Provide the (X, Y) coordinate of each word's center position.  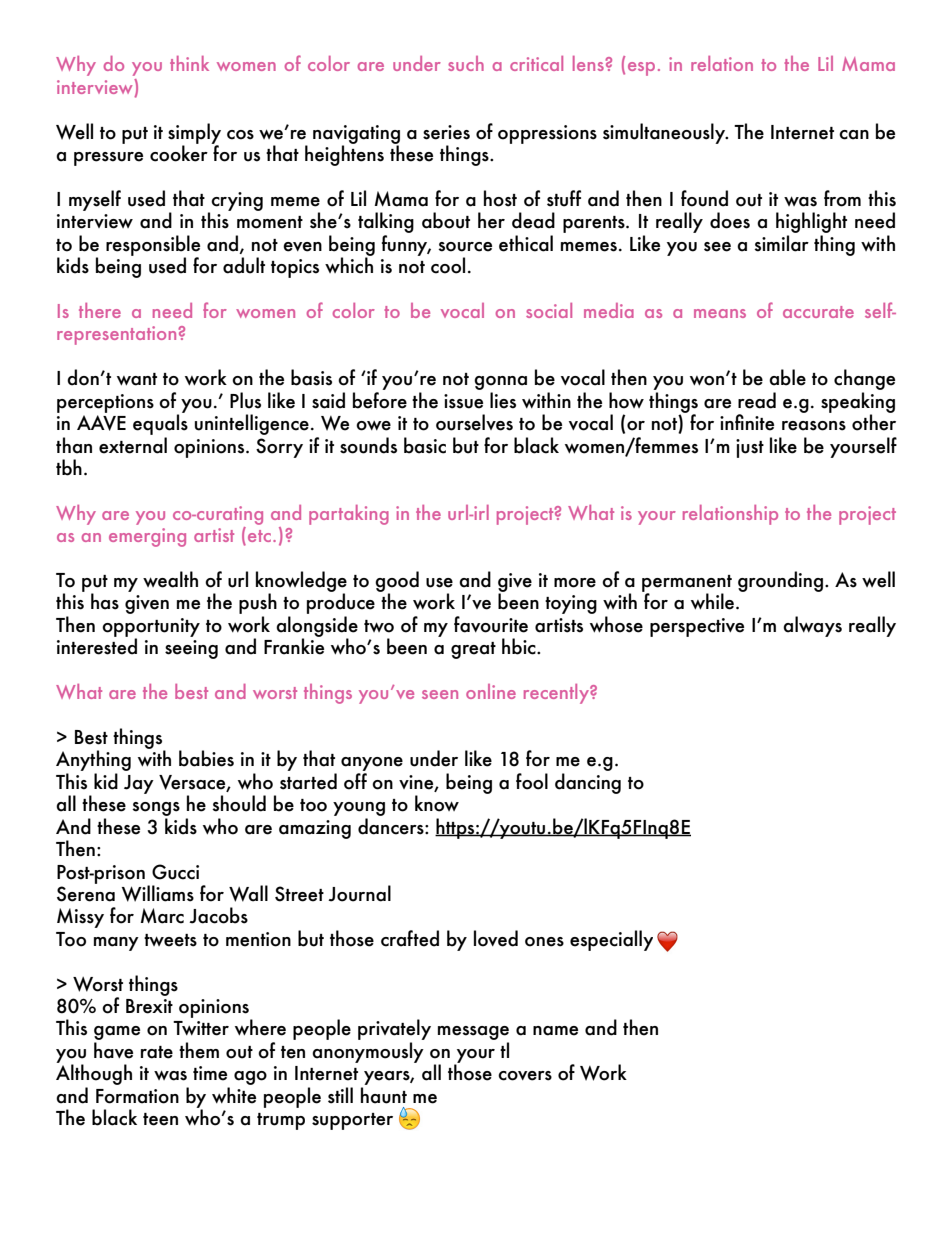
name (555, 1031)
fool (532, 781)
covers (525, 1076)
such (466, 63)
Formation (137, 1096)
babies (206, 758)
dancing (588, 783)
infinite (747, 422)
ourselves (474, 422)
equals (160, 423)
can (854, 135)
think (189, 63)
